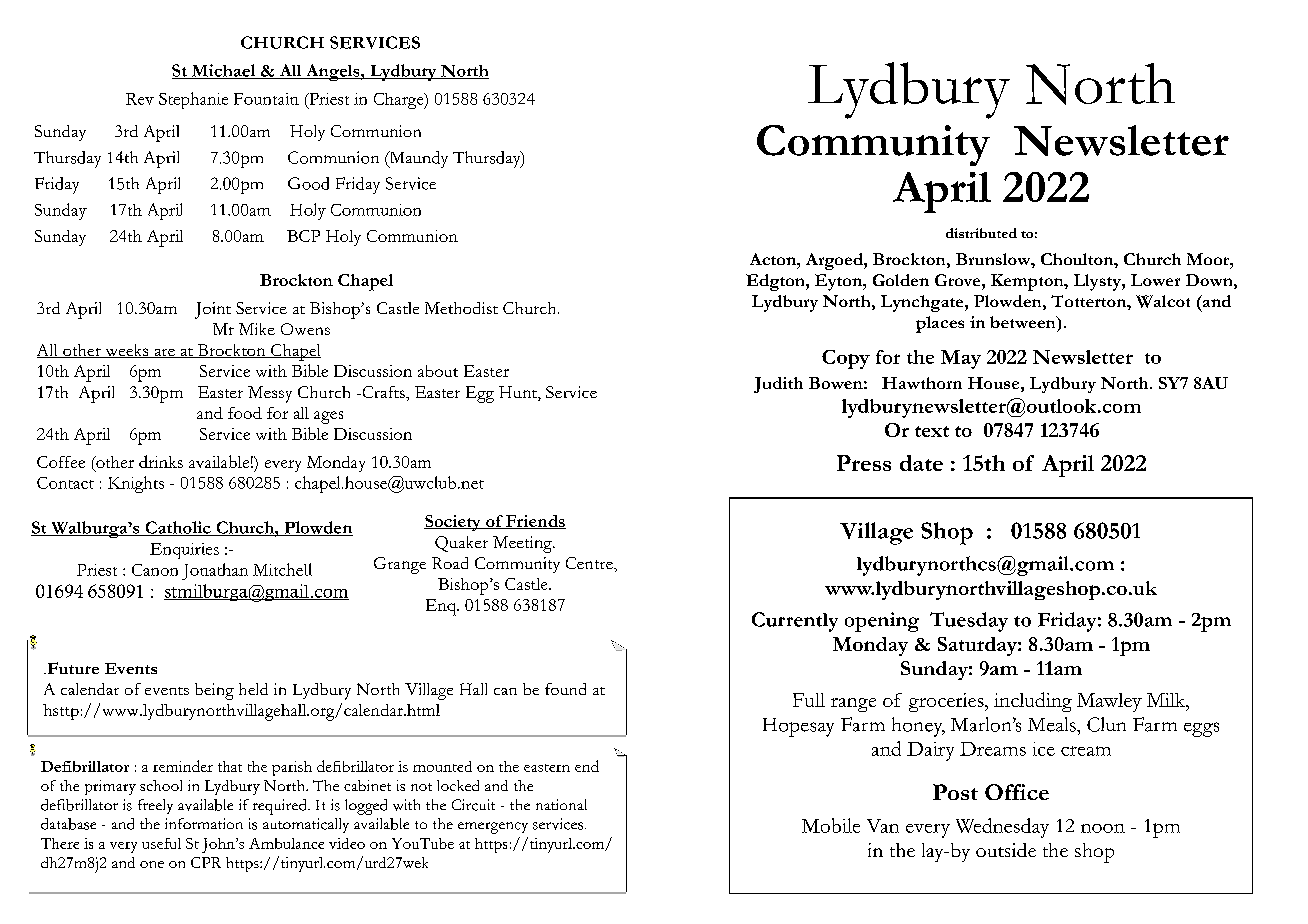 The height and width of the image is (924, 1308). What do you see at coordinates (921, 463) in the image?
I see `date` at bounding box center [921, 463].
